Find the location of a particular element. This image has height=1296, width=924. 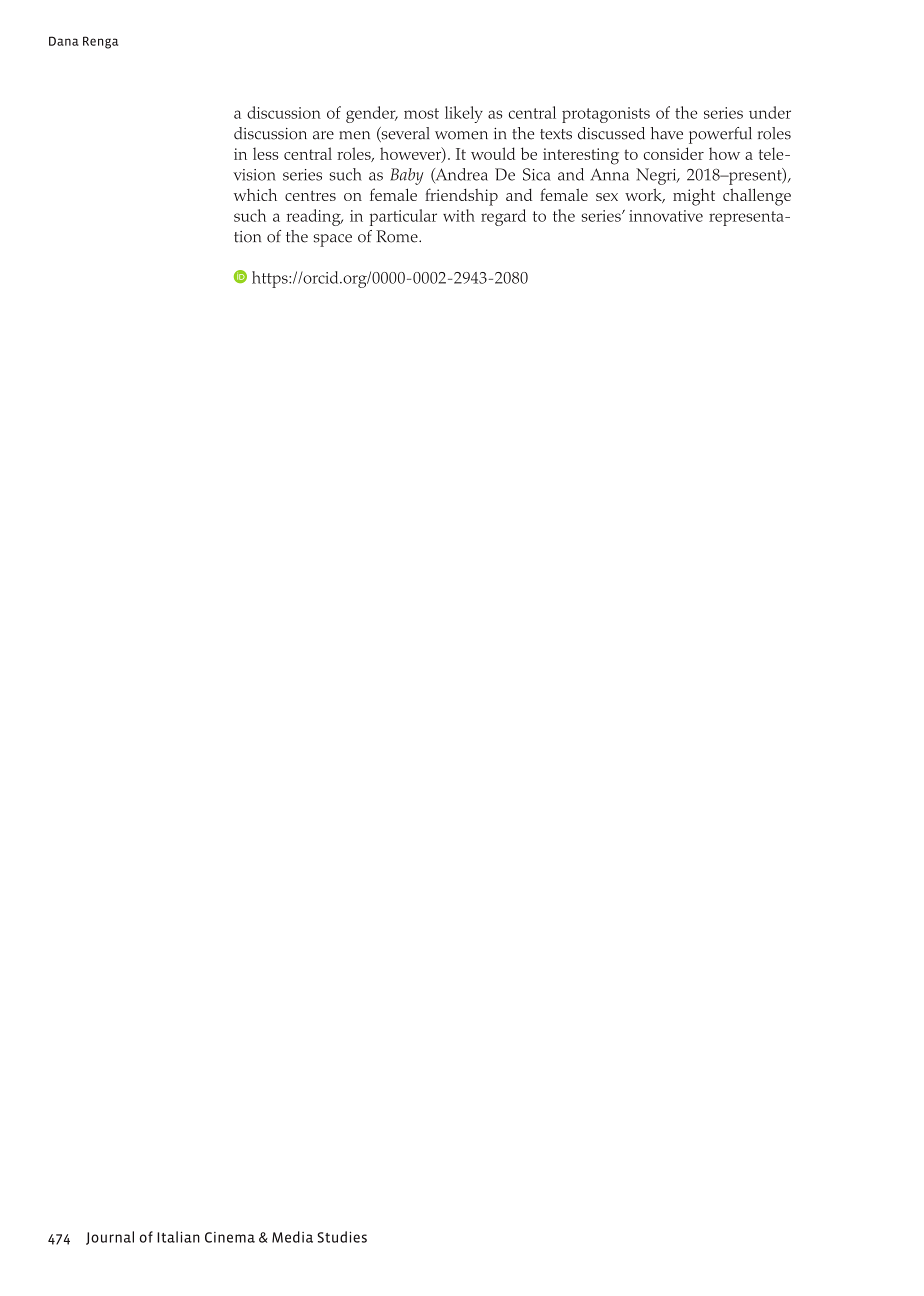

have is located at coordinates (667, 133).
